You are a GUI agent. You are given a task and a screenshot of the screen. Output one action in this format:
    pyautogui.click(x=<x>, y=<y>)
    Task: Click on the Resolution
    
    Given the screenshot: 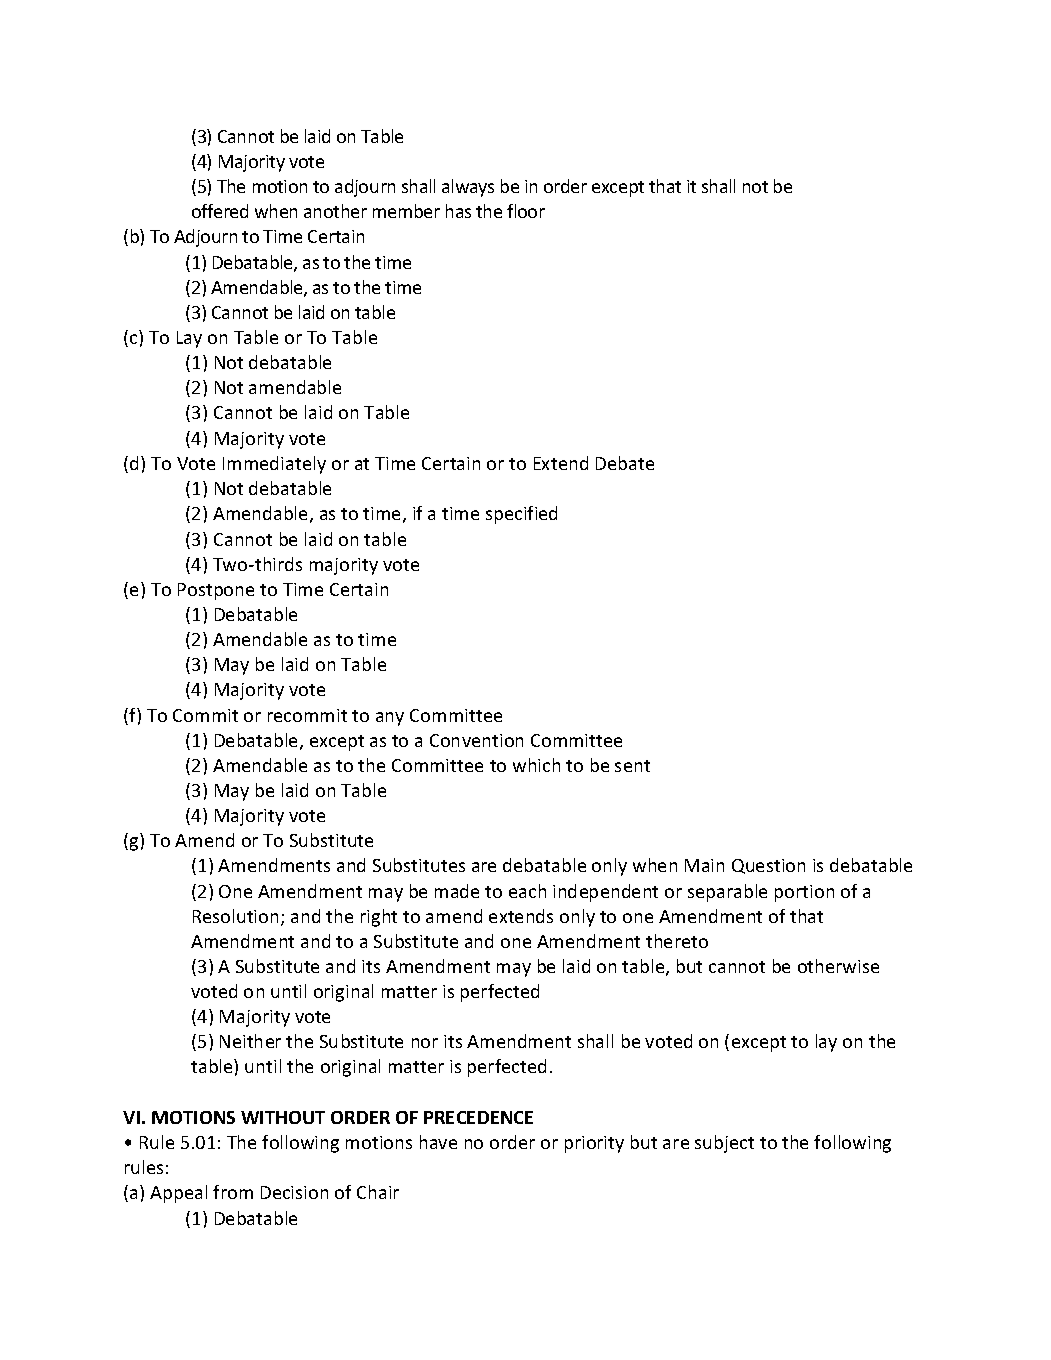 What is the action you would take?
    pyautogui.click(x=235, y=916)
